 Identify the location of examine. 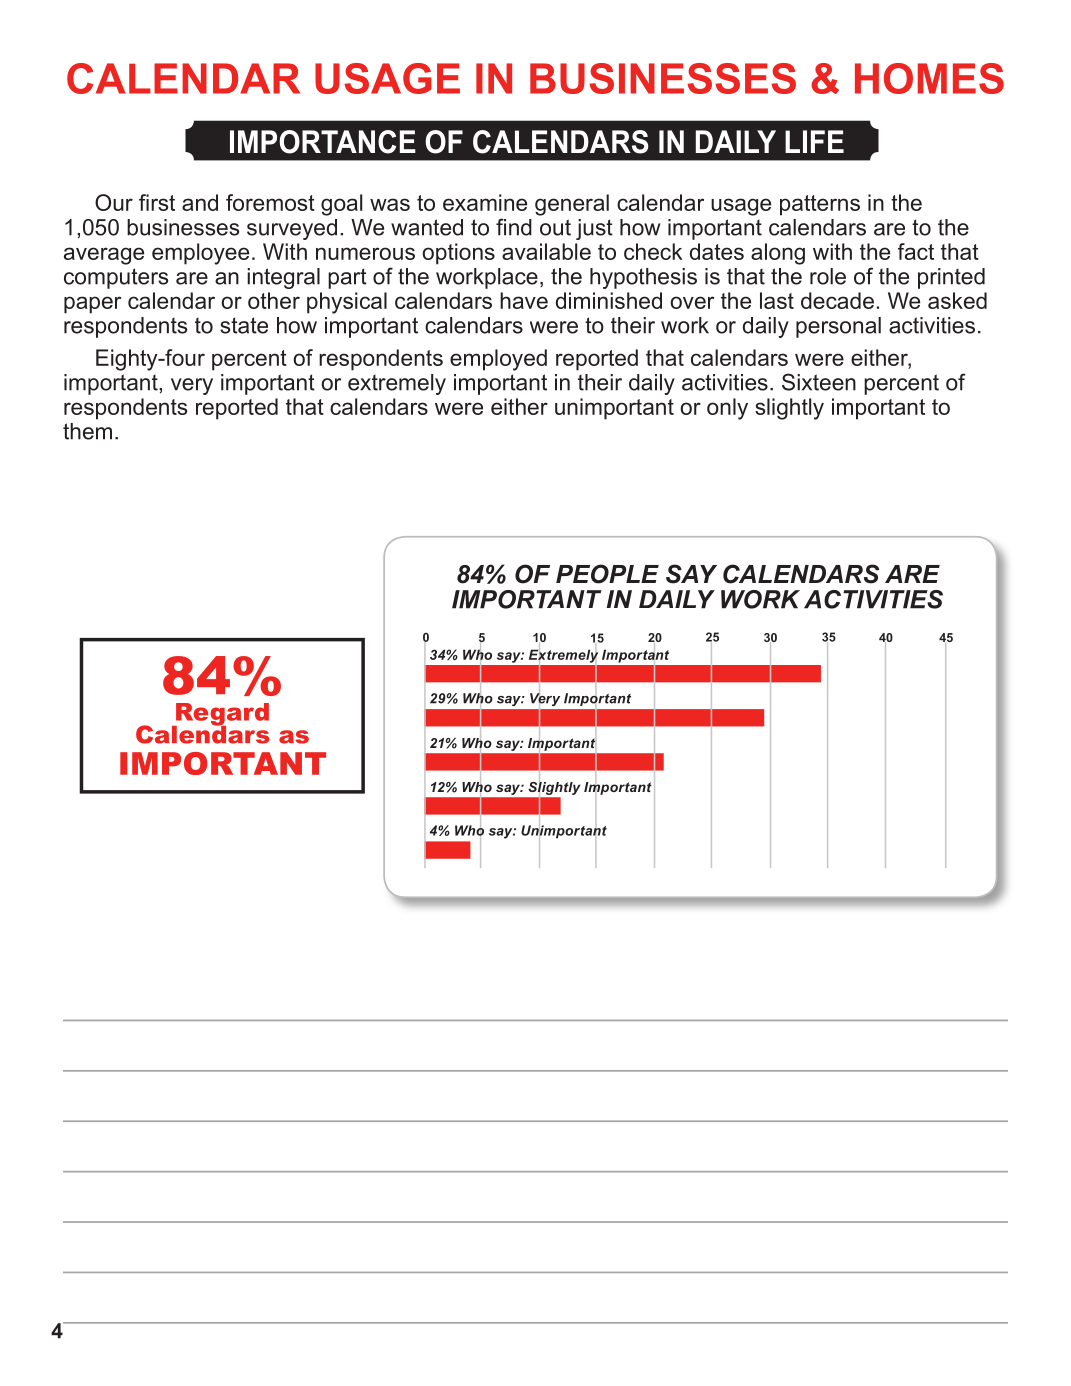
(485, 202).
